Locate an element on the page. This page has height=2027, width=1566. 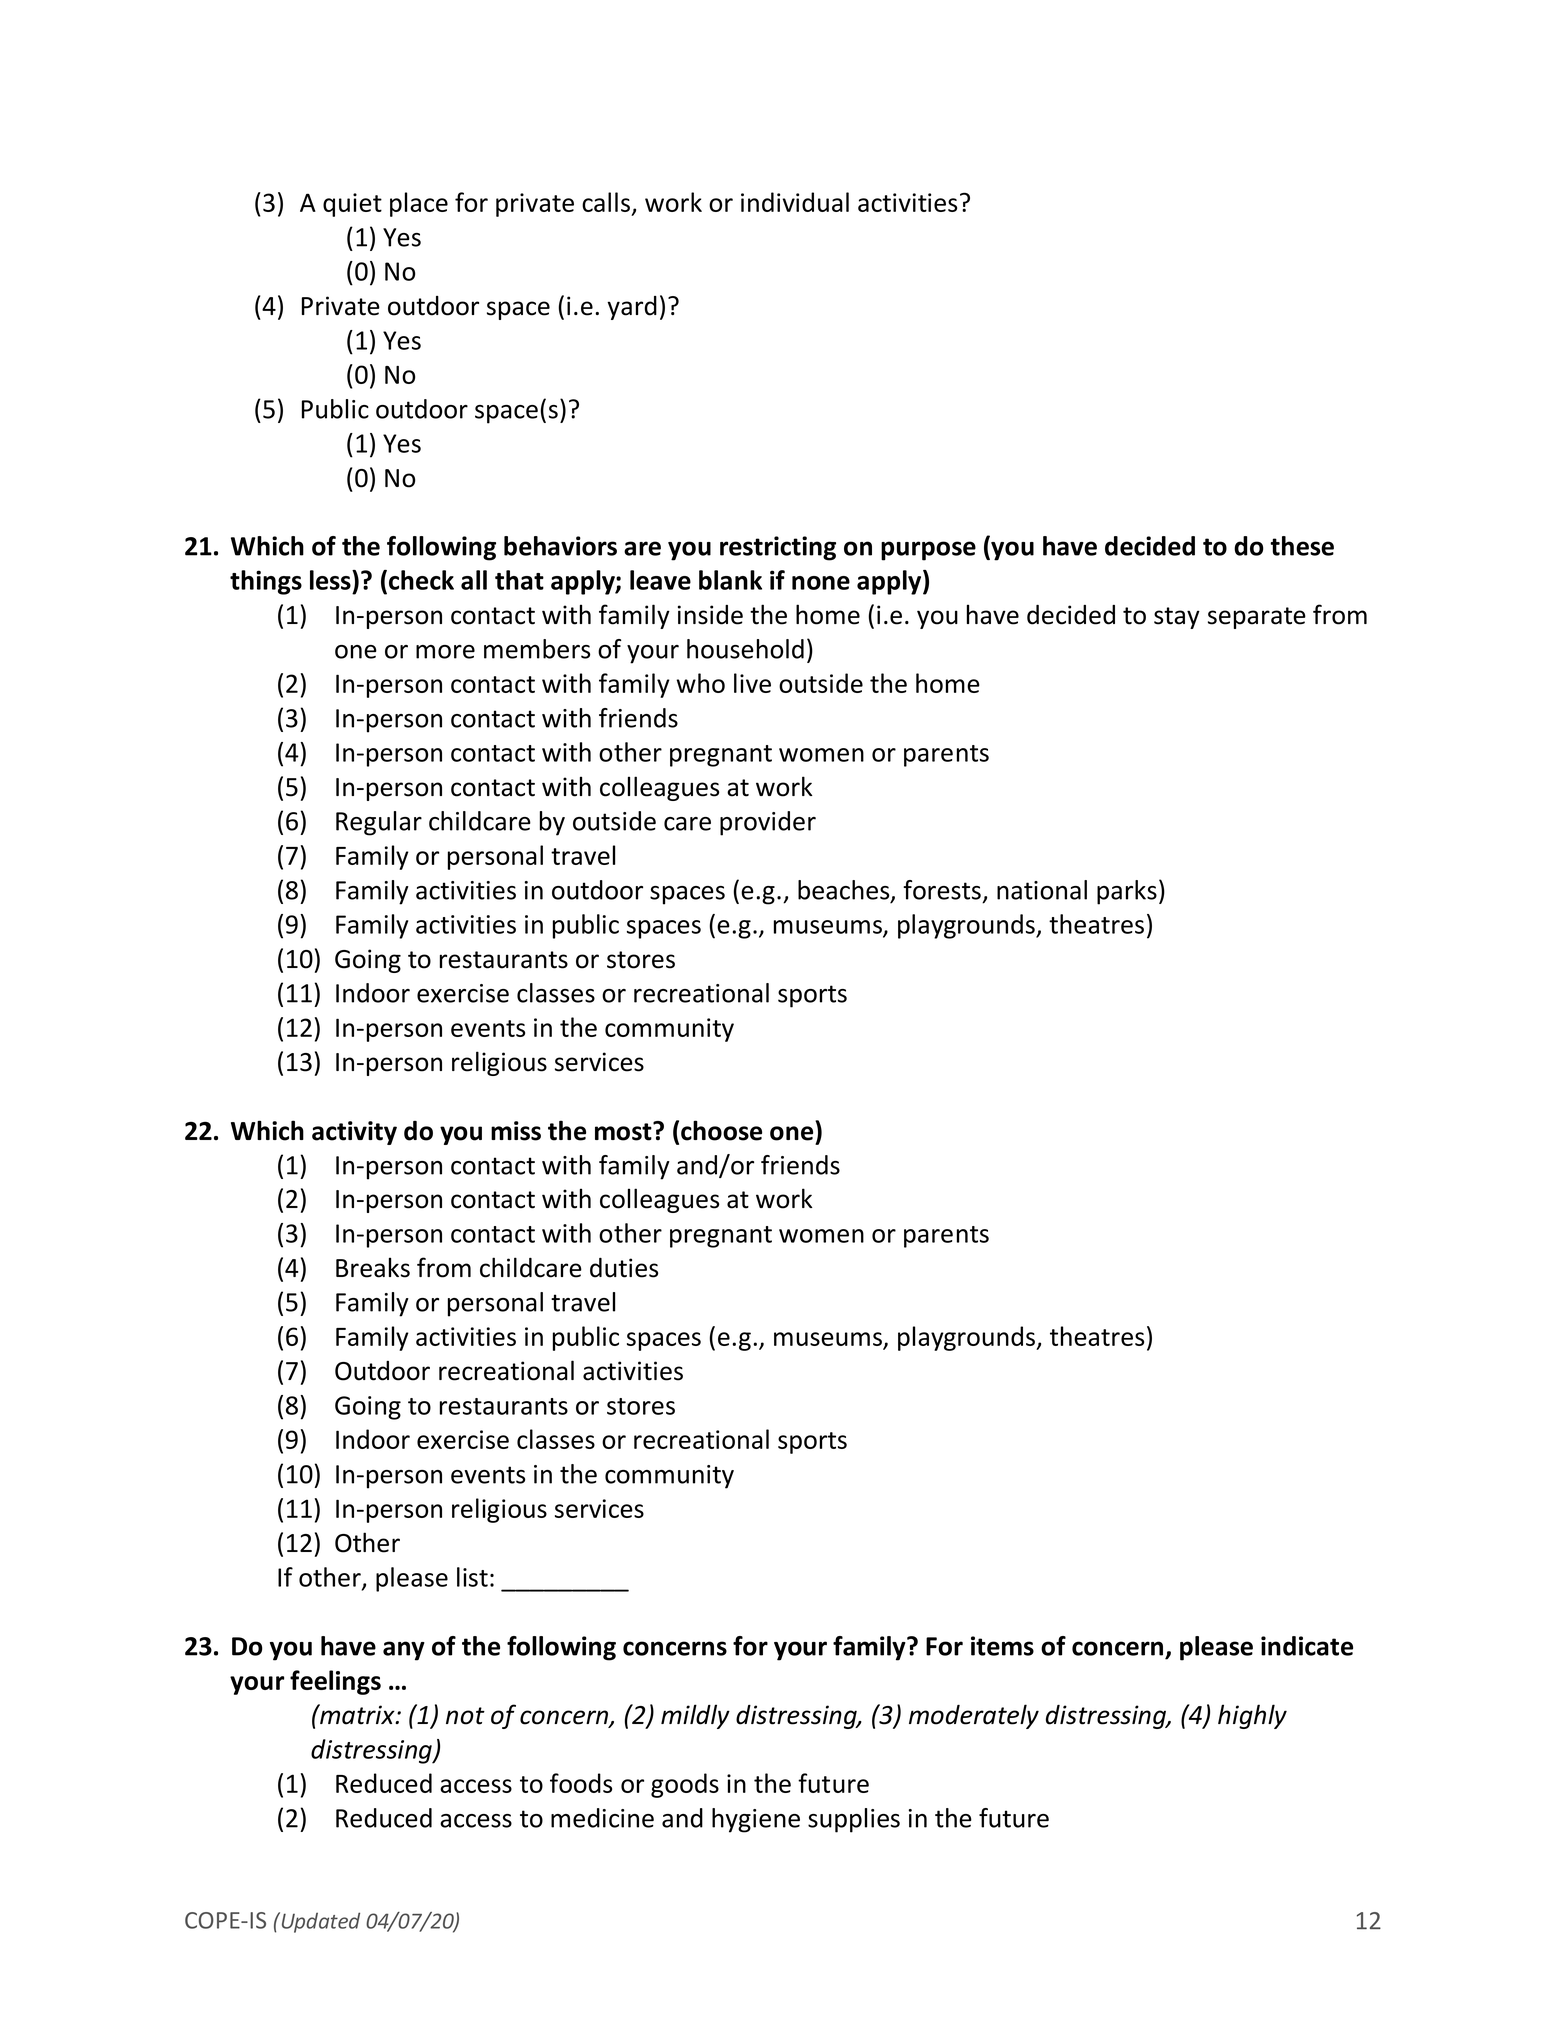
parks is located at coordinates (1127, 892).
